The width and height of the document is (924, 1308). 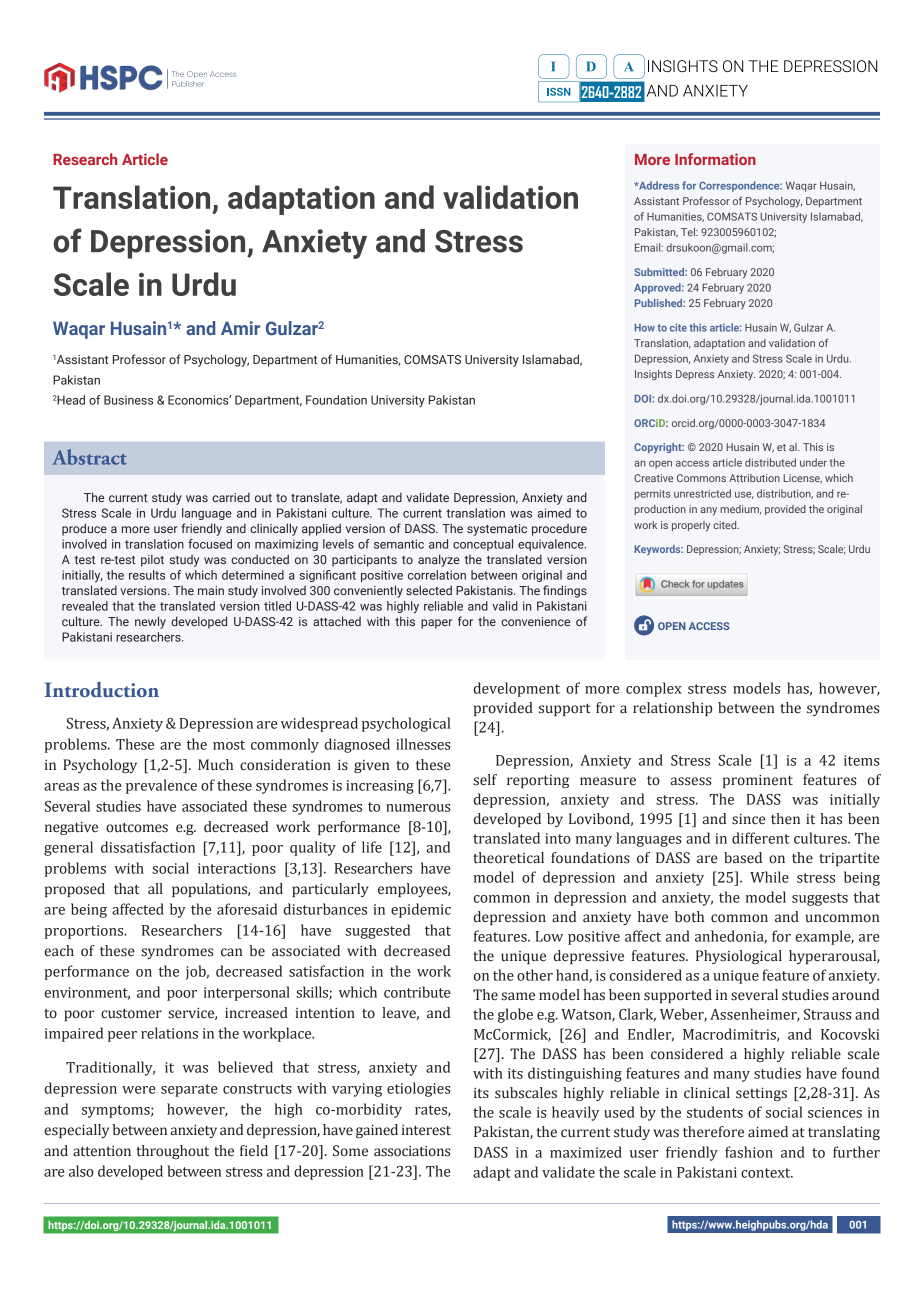 What do you see at coordinates (128, 400) in the document?
I see `Business` at bounding box center [128, 400].
